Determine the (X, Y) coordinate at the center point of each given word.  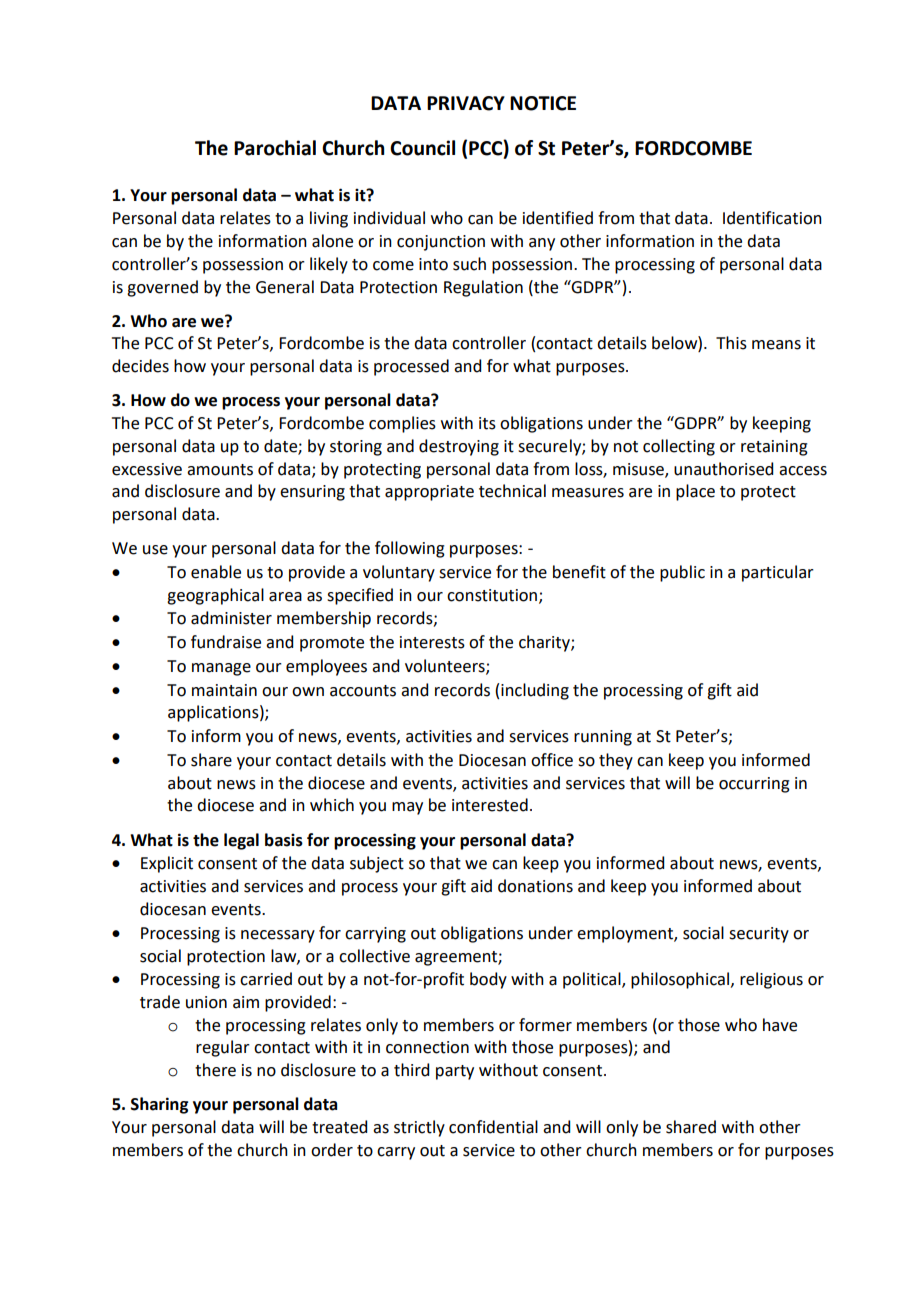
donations (535, 886)
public (682, 573)
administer (231, 618)
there (215, 1070)
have (780, 1025)
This (731, 343)
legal (241, 841)
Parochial (275, 148)
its (487, 423)
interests (432, 642)
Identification (772, 218)
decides (140, 366)
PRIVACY (466, 103)
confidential (493, 1127)
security (759, 935)
